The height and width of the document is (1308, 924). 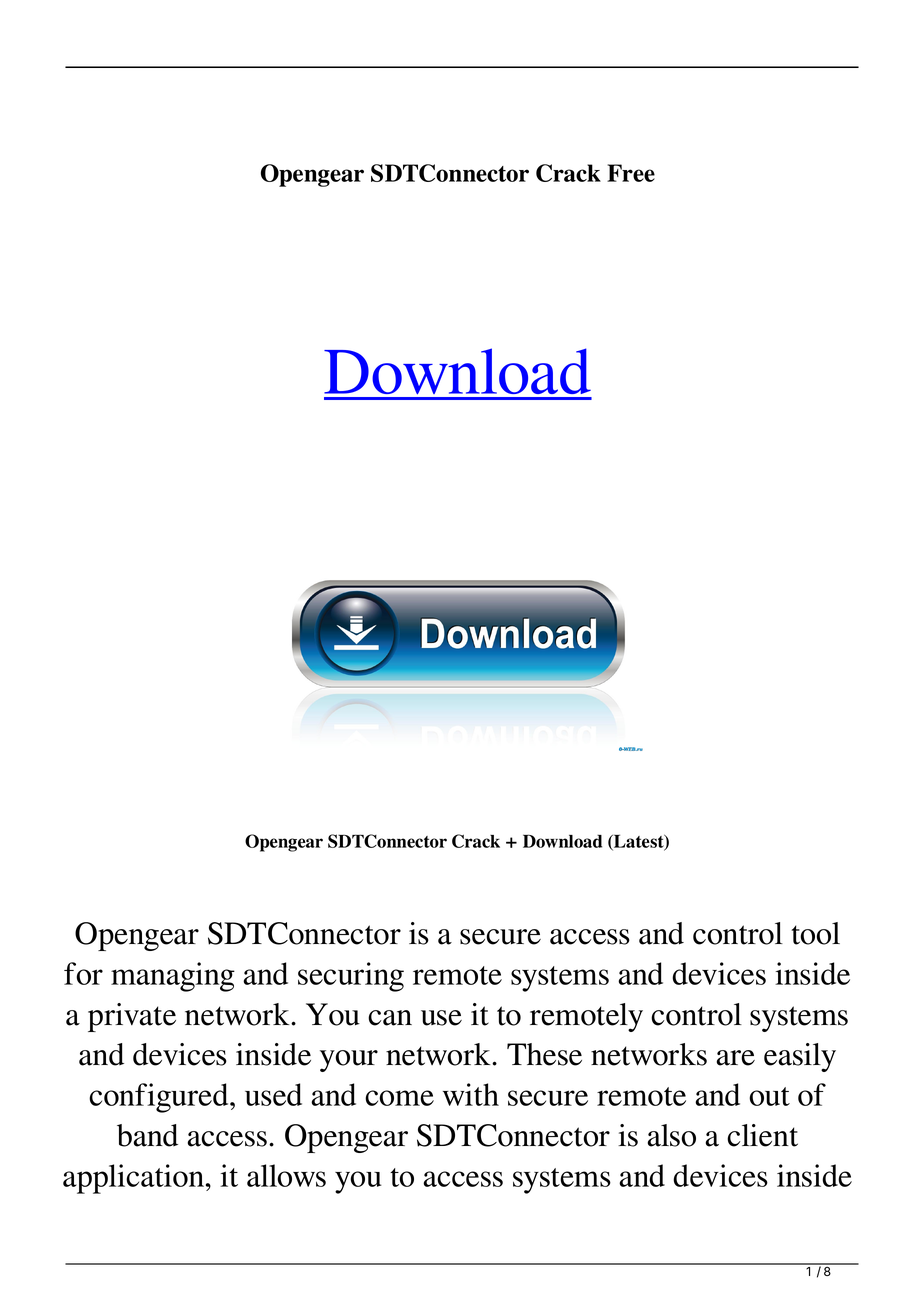 What do you see at coordinates (173, 977) in the document?
I see `managing` at bounding box center [173, 977].
